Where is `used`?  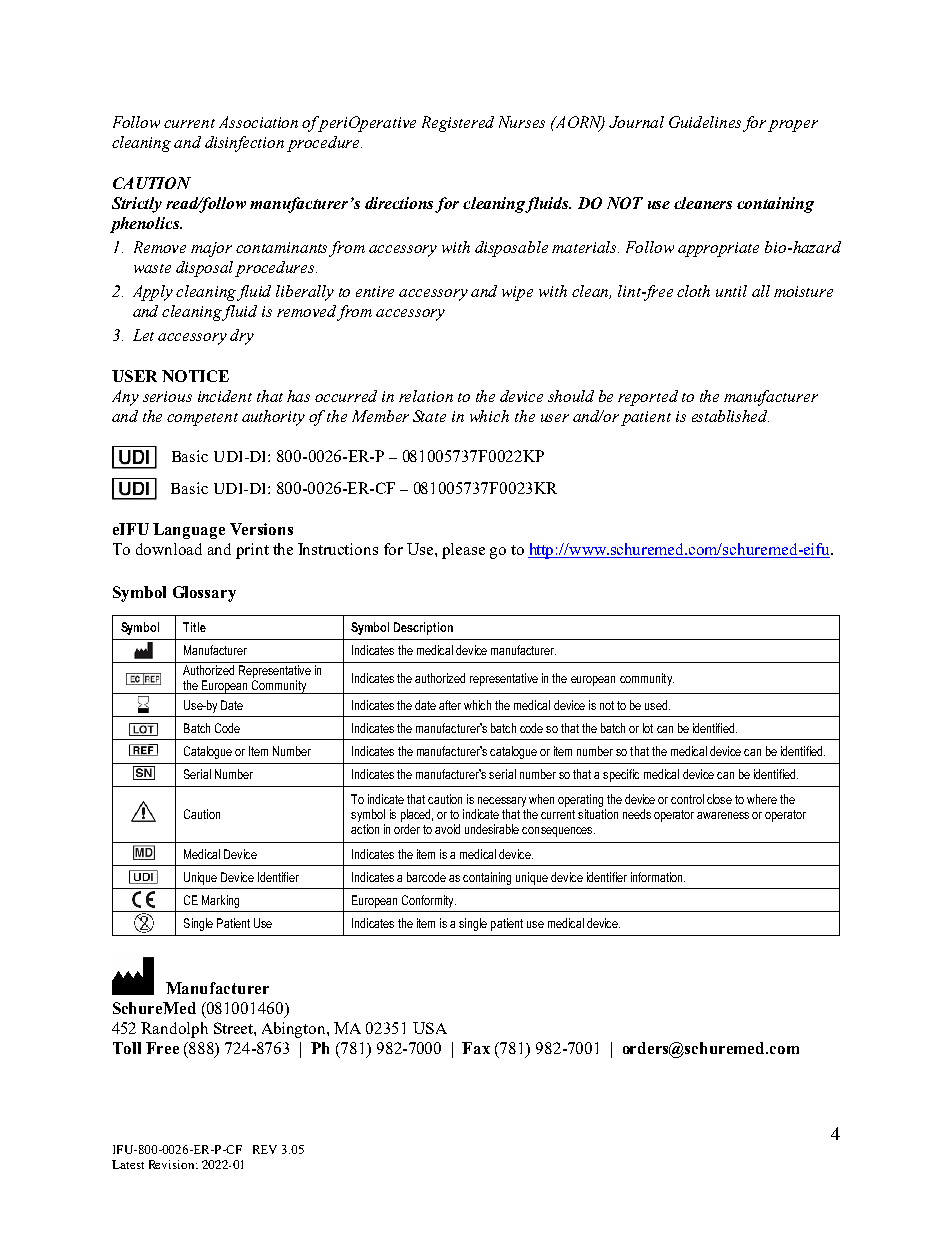 used is located at coordinates (656, 705).
